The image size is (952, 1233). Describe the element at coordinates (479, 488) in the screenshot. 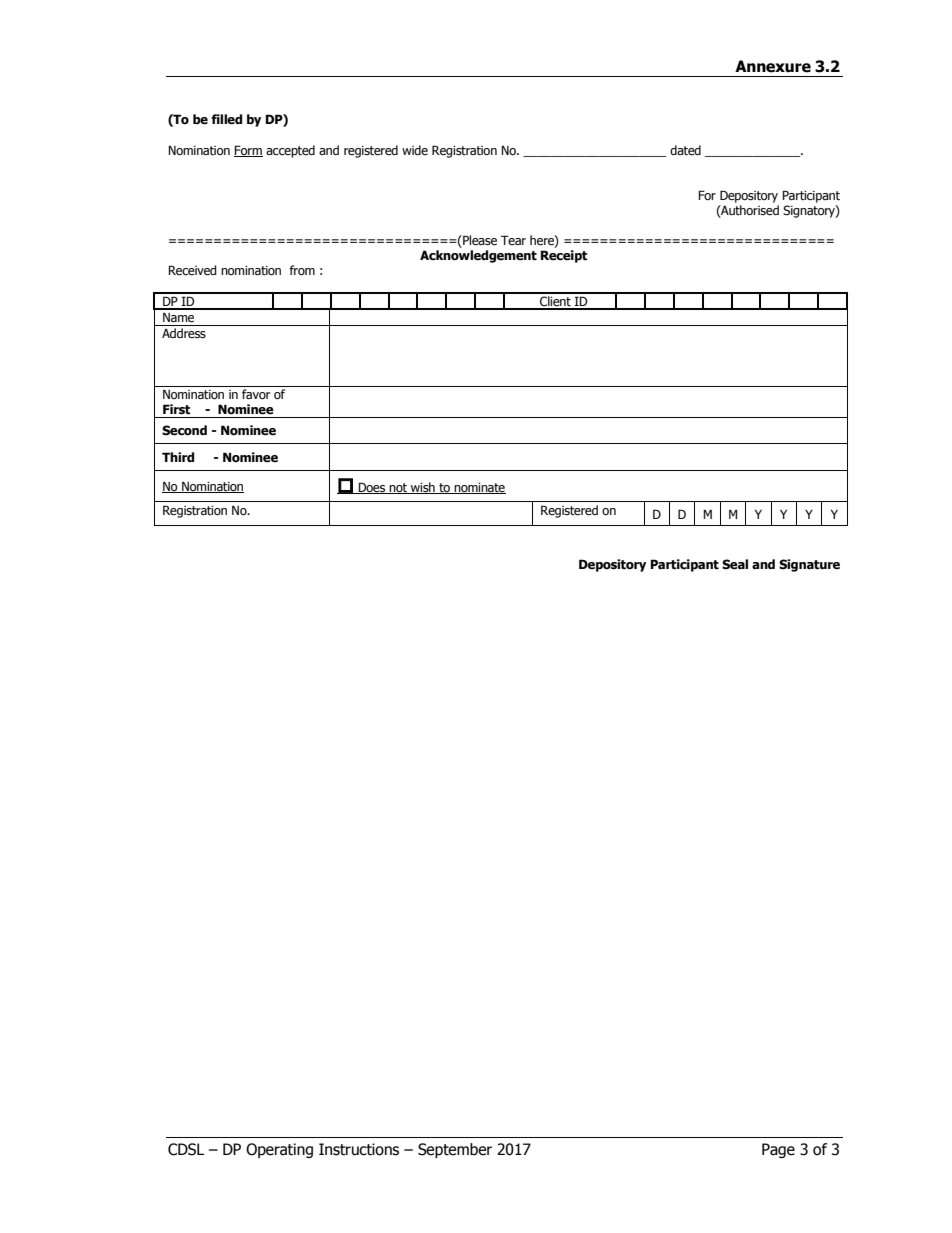

I see `nominate` at that location.
